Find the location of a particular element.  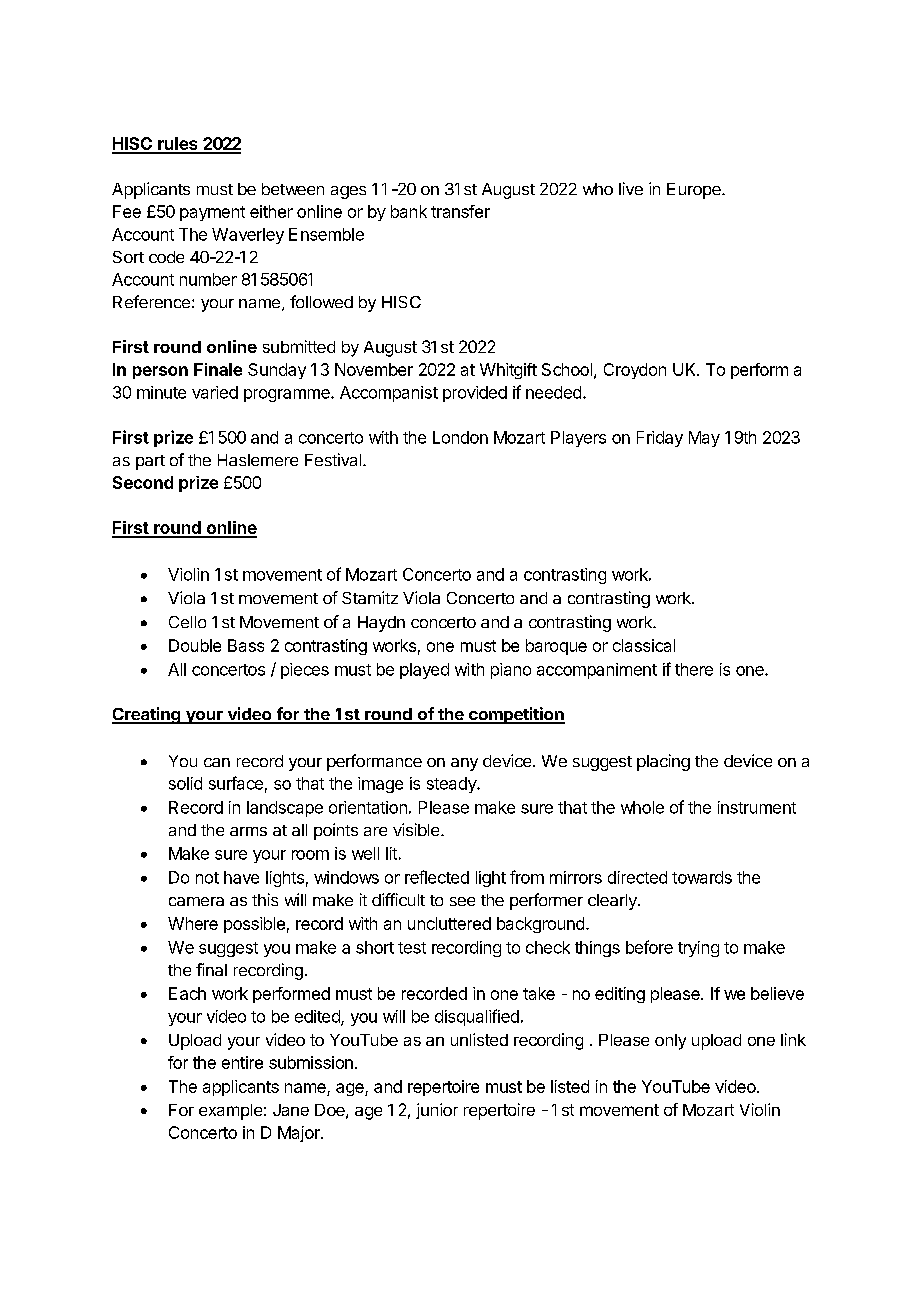

Europe is located at coordinates (695, 191).
